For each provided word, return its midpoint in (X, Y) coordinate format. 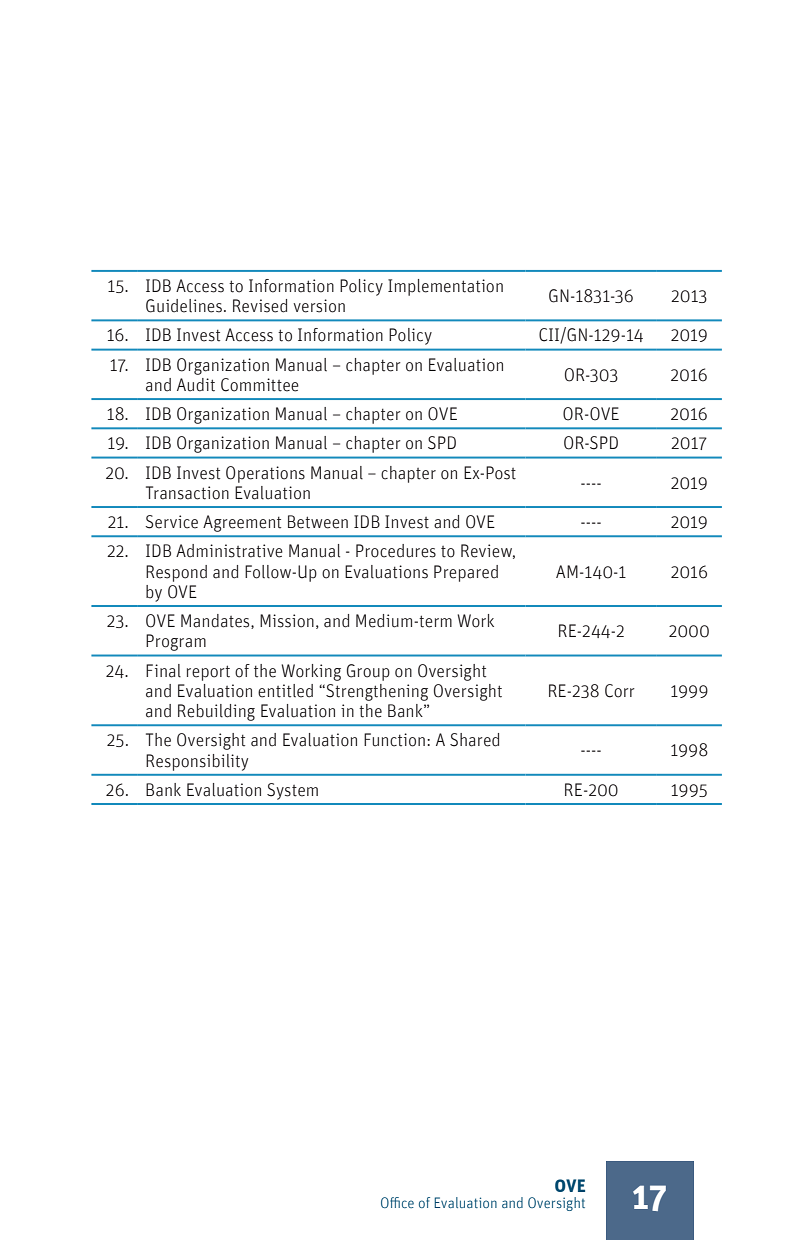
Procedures (396, 551)
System (292, 791)
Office (397, 1202)
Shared (474, 740)
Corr (620, 691)
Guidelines (184, 306)
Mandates (216, 621)
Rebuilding (216, 712)
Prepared (466, 573)
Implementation (445, 287)
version (319, 306)
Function (394, 740)
